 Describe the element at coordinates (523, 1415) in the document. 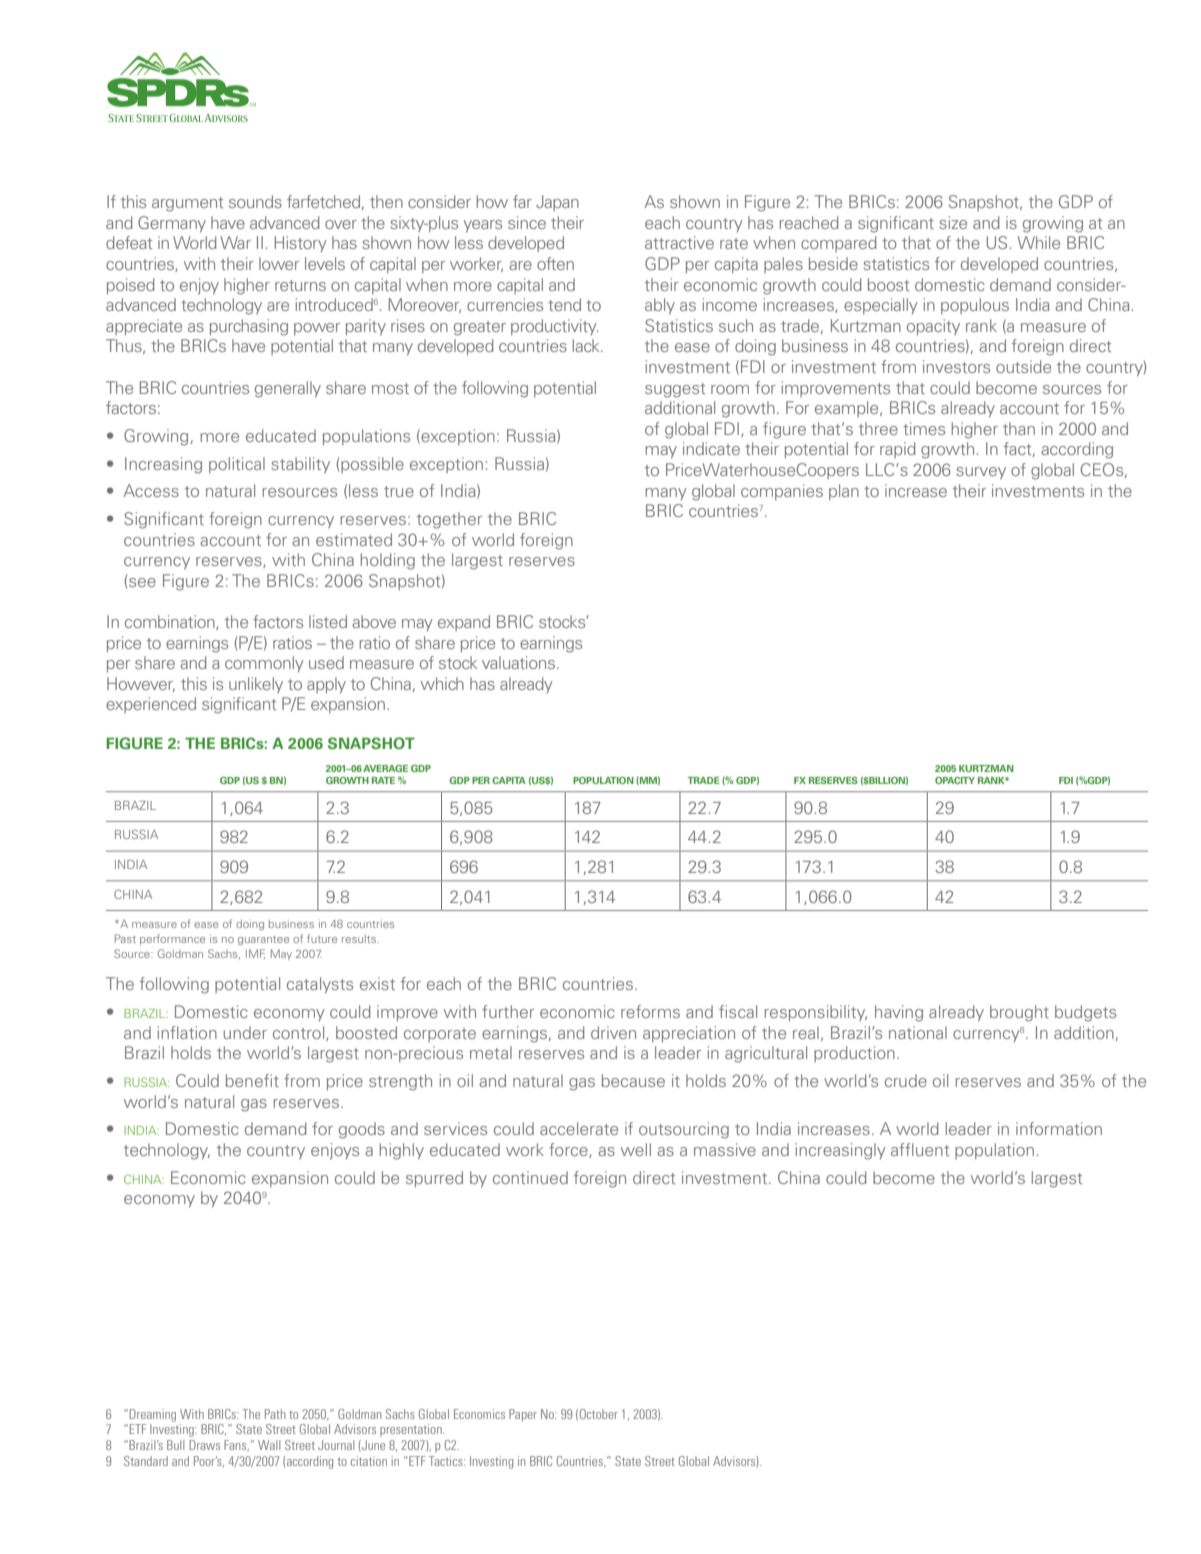

I see `Paper` at that location.
